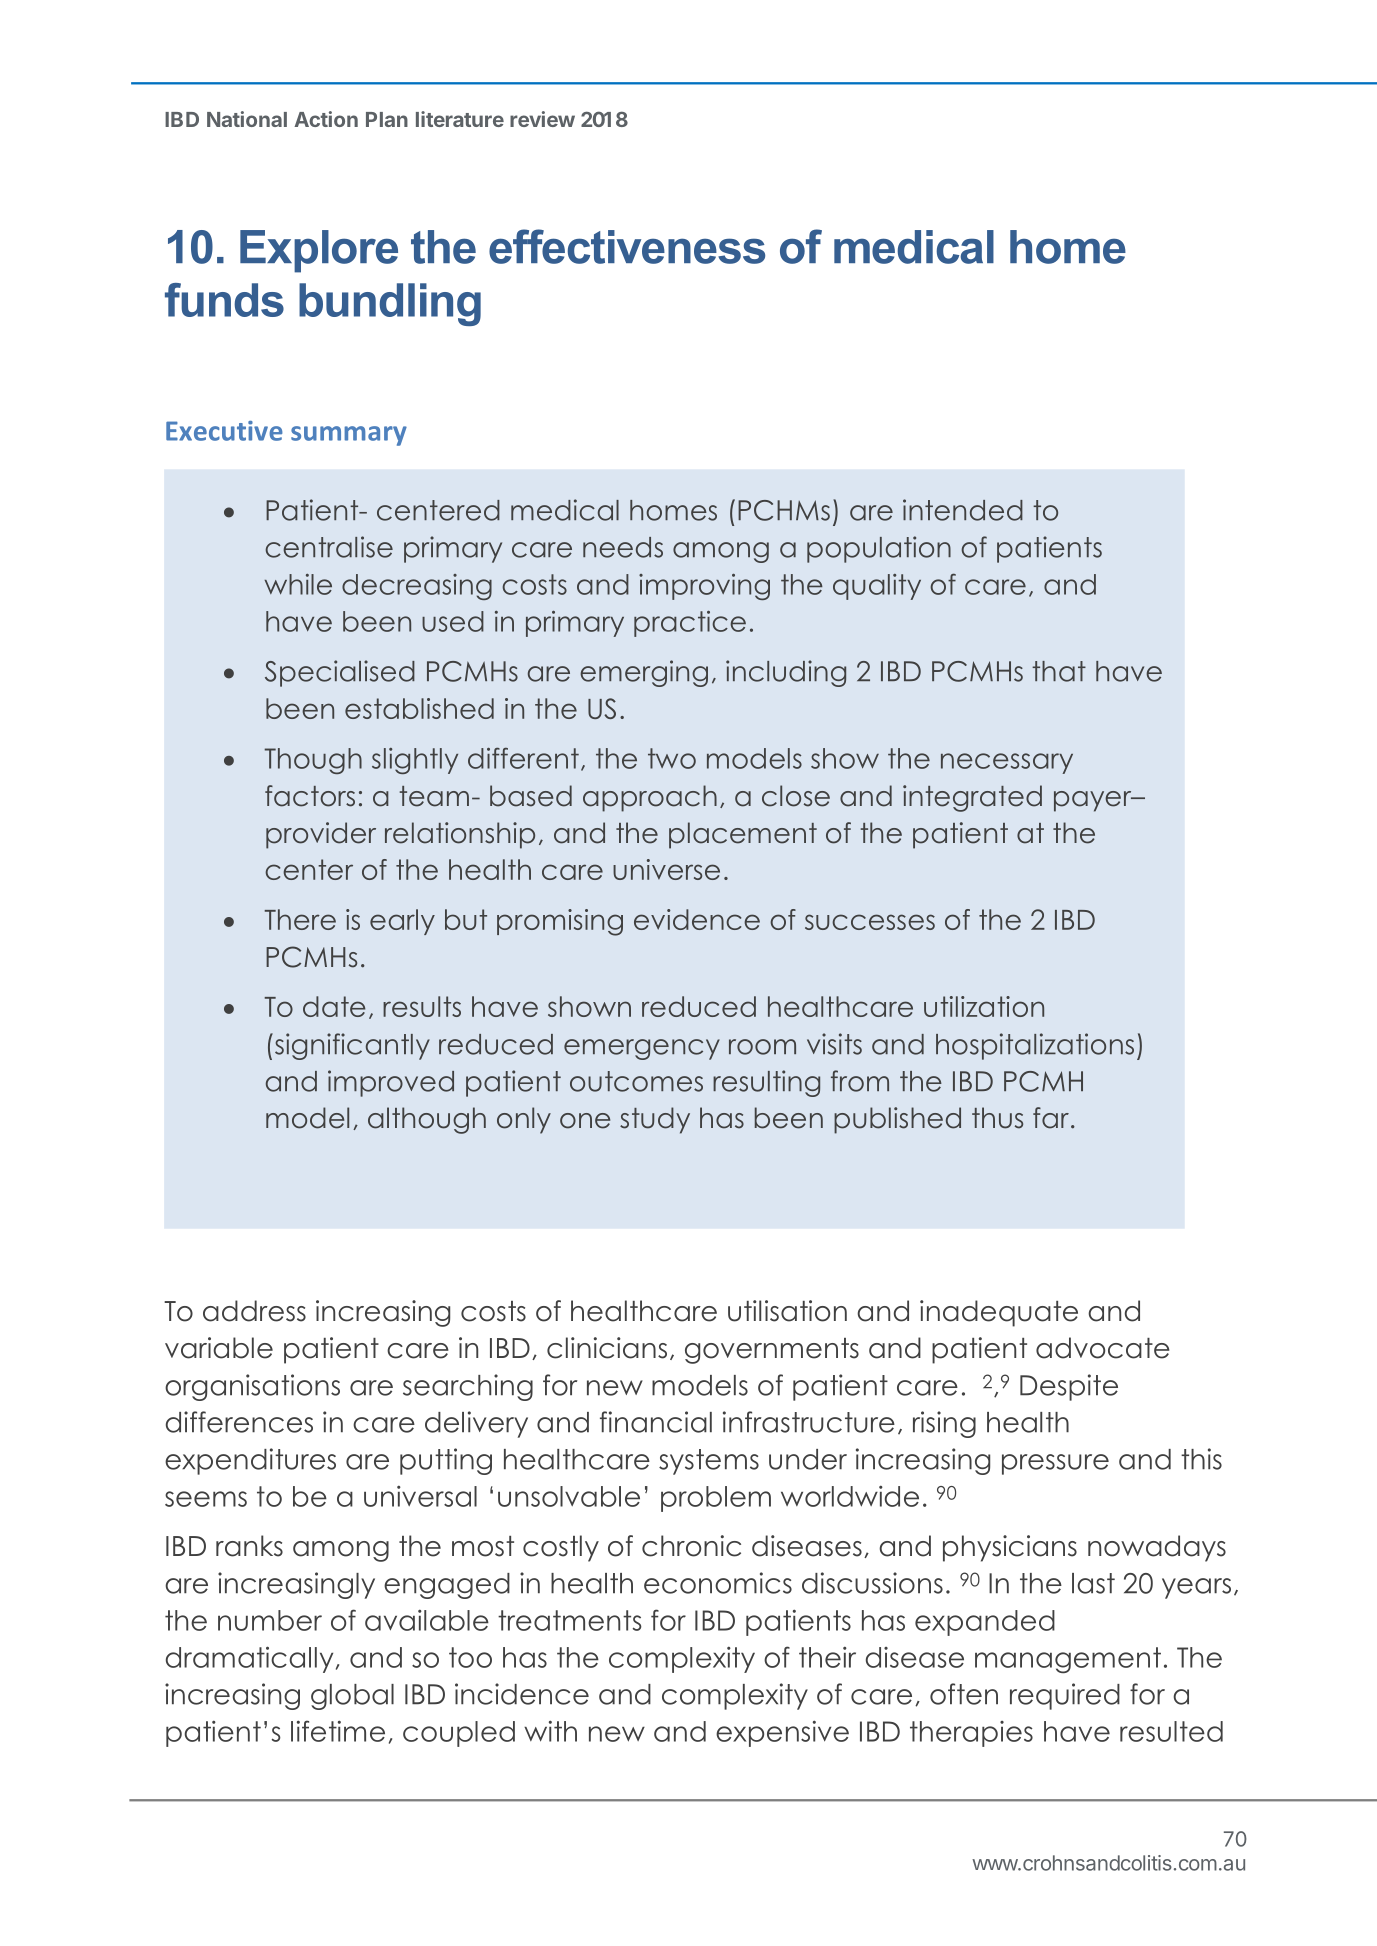  Describe the element at coordinates (704, 587) in the document. I see `improving` at that location.
